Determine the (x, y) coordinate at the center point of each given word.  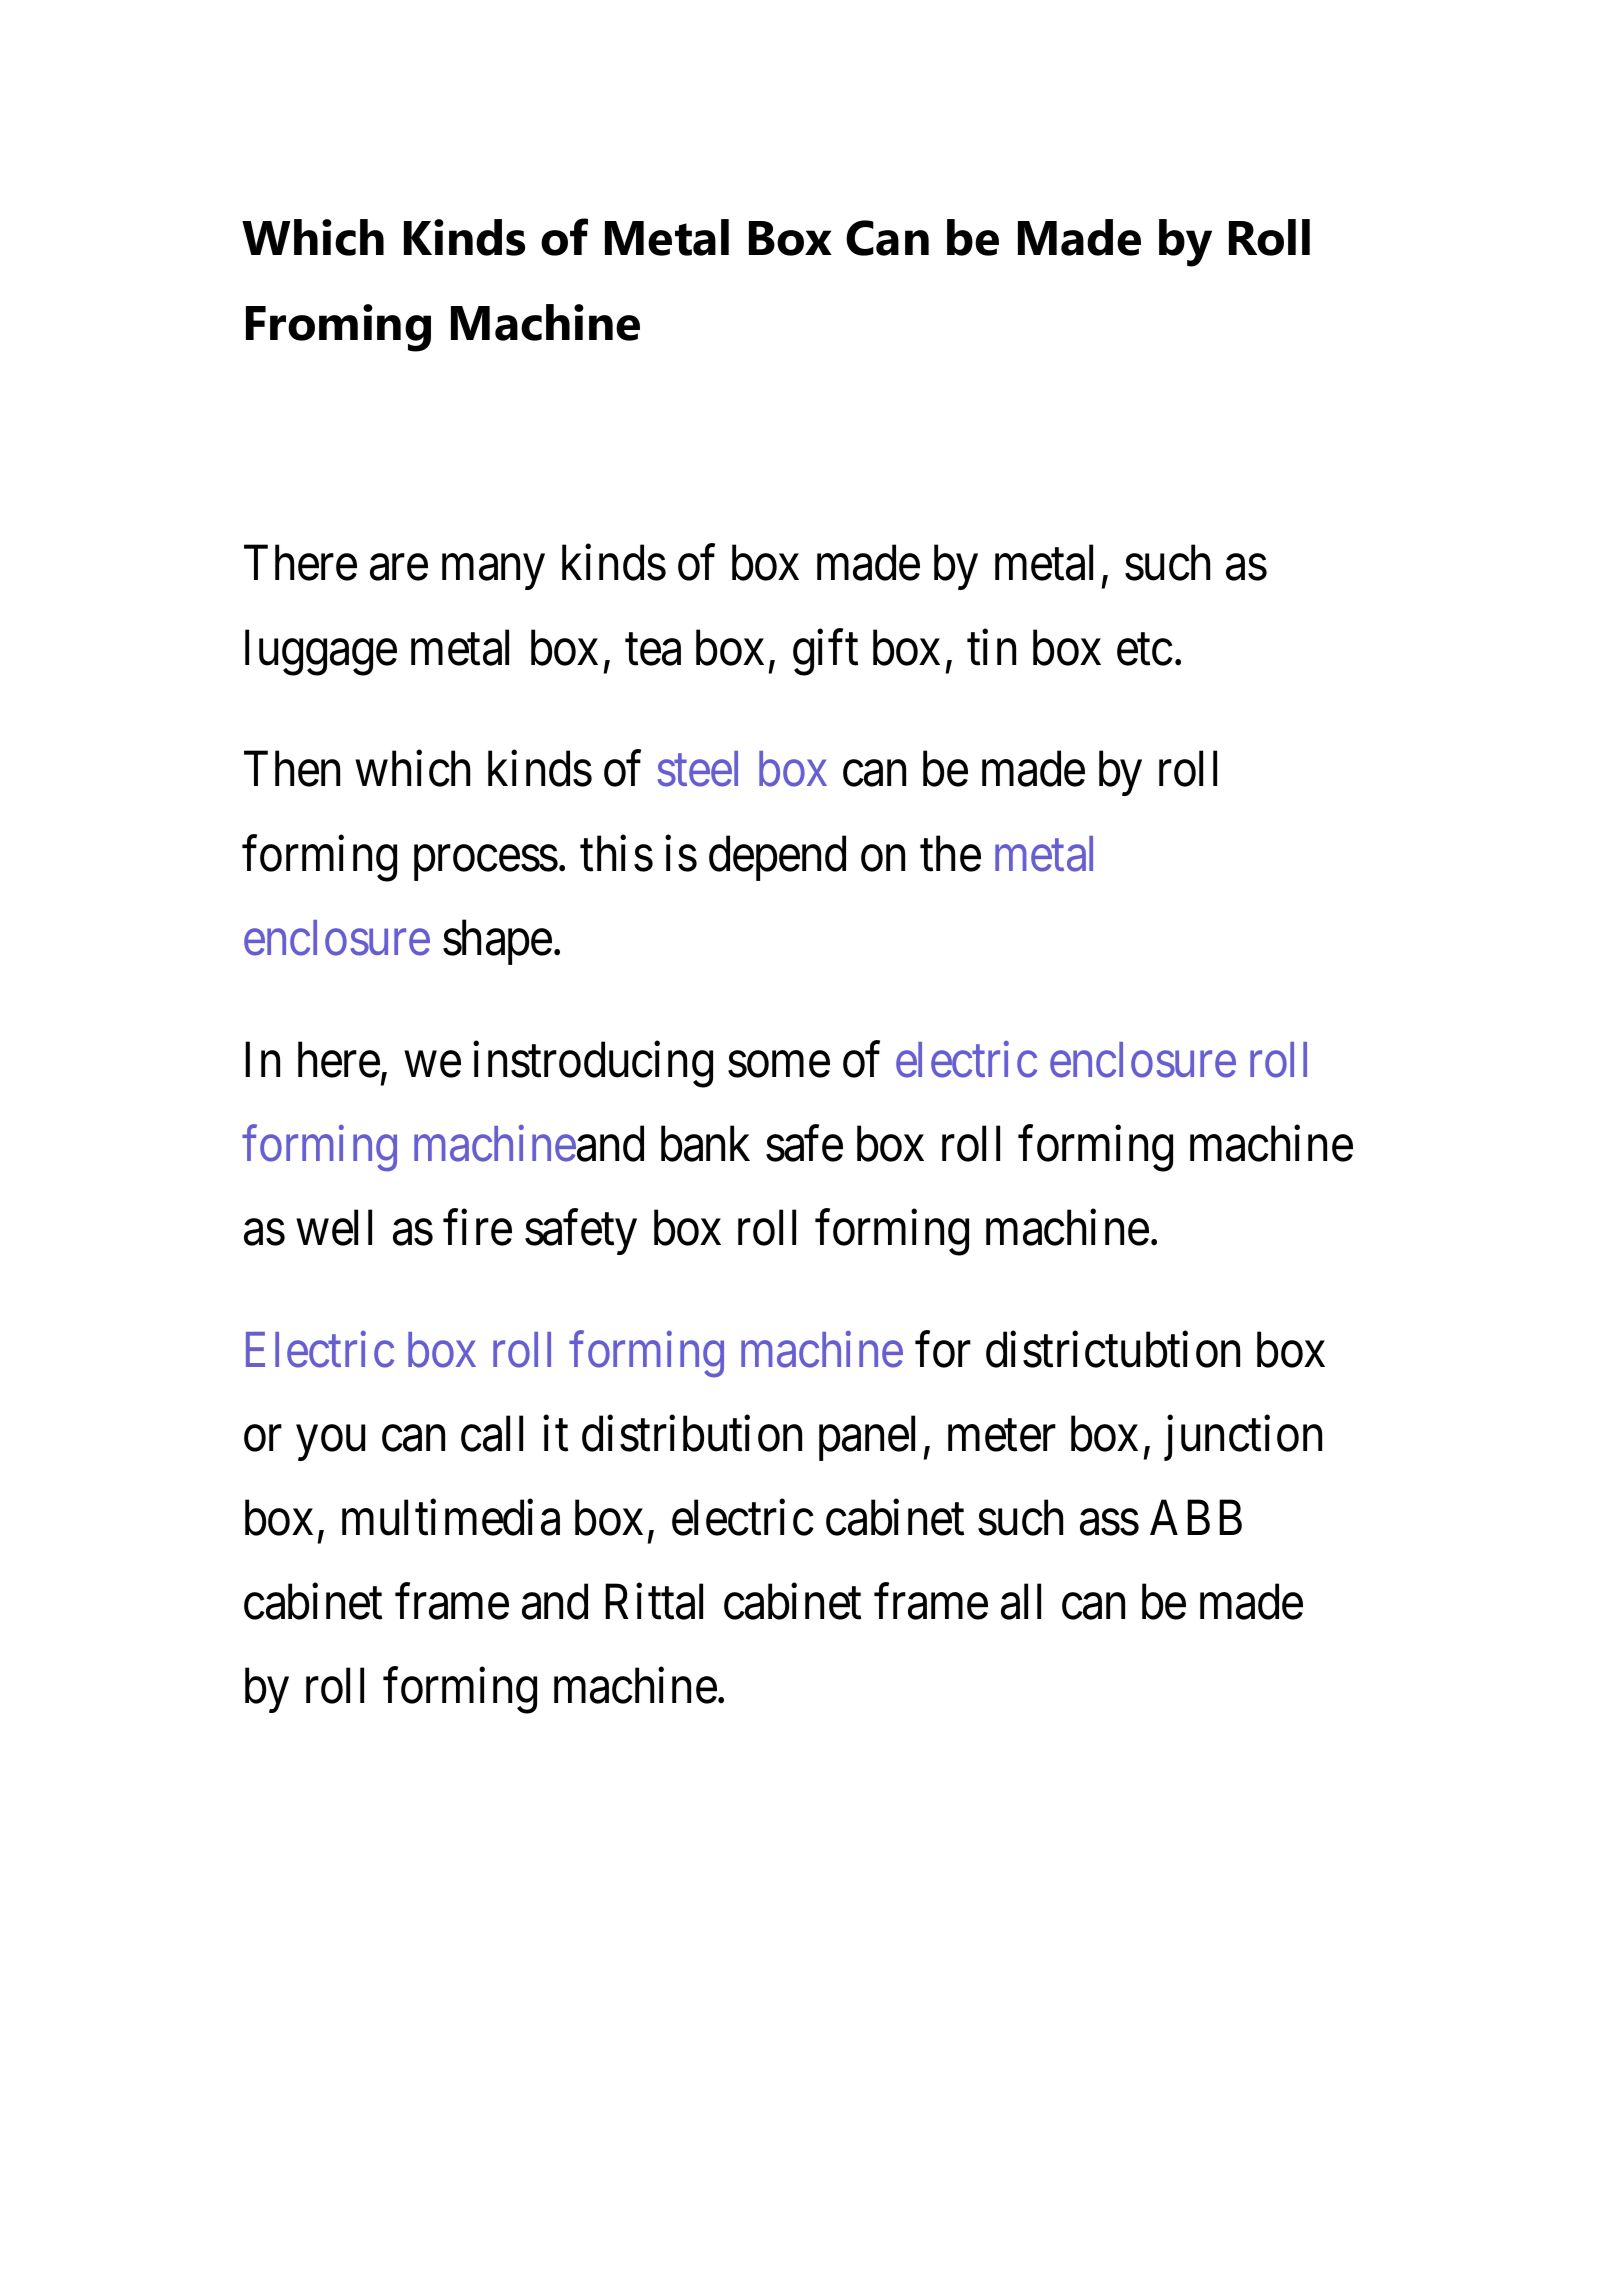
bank (705, 1144)
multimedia (451, 1518)
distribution (692, 1434)
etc (1145, 650)
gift (825, 652)
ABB (1196, 1517)
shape (497, 942)
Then (292, 769)
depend (777, 858)
